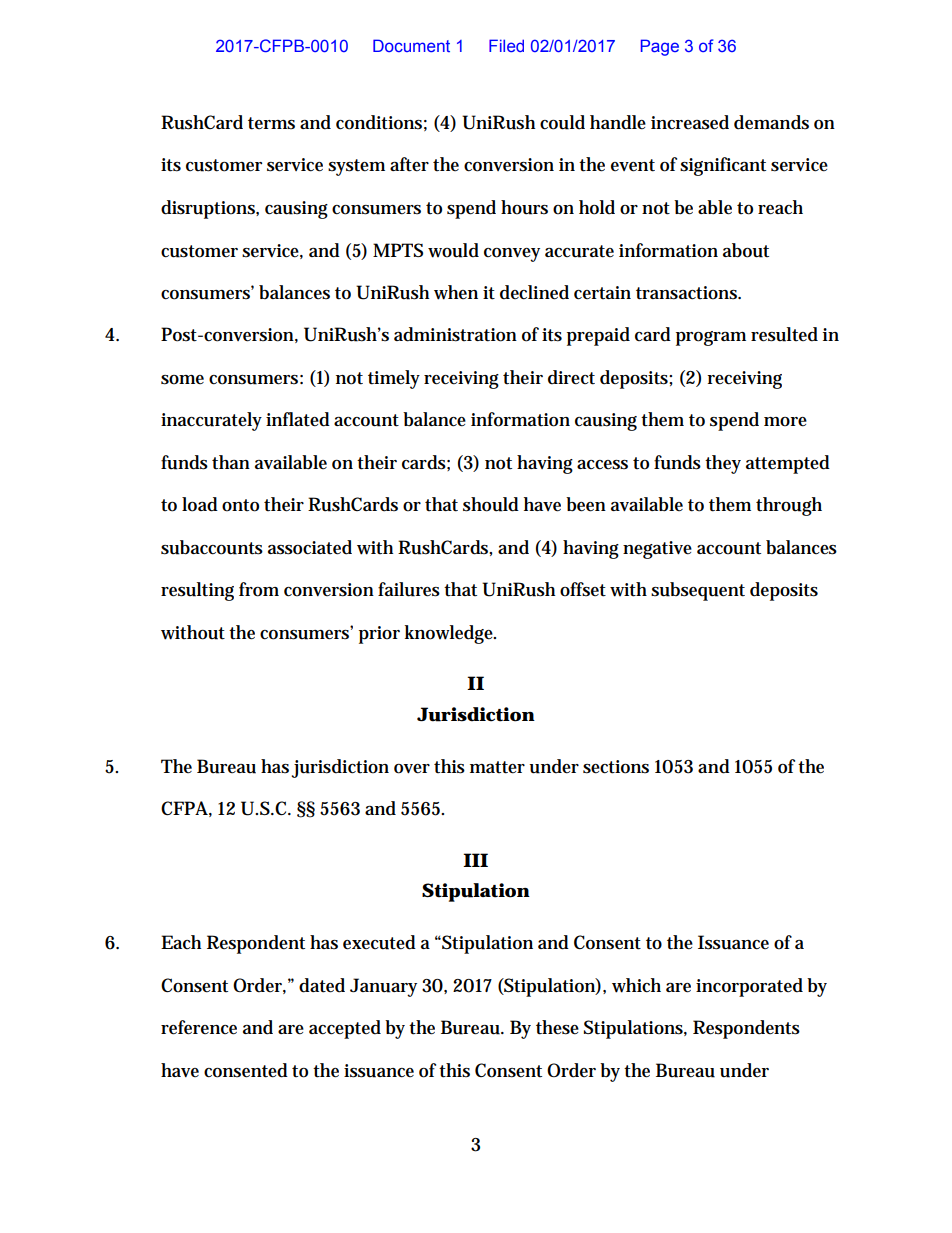 The image size is (952, 1233). Describe the element at coordinates (491, 504) in the image. I see `should` at that location.
